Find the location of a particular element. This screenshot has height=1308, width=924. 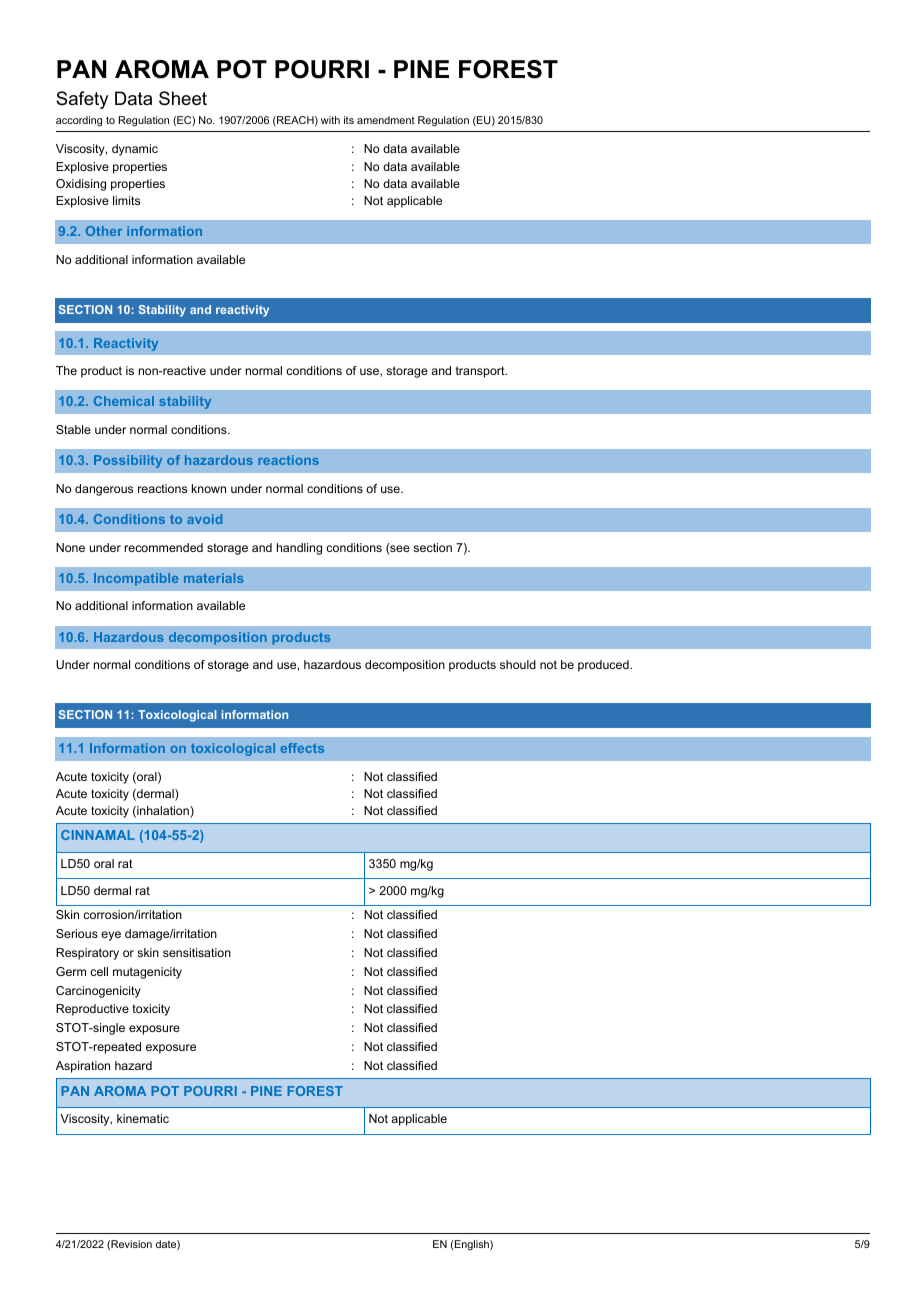

transport is located at coordinates (481, 372).
